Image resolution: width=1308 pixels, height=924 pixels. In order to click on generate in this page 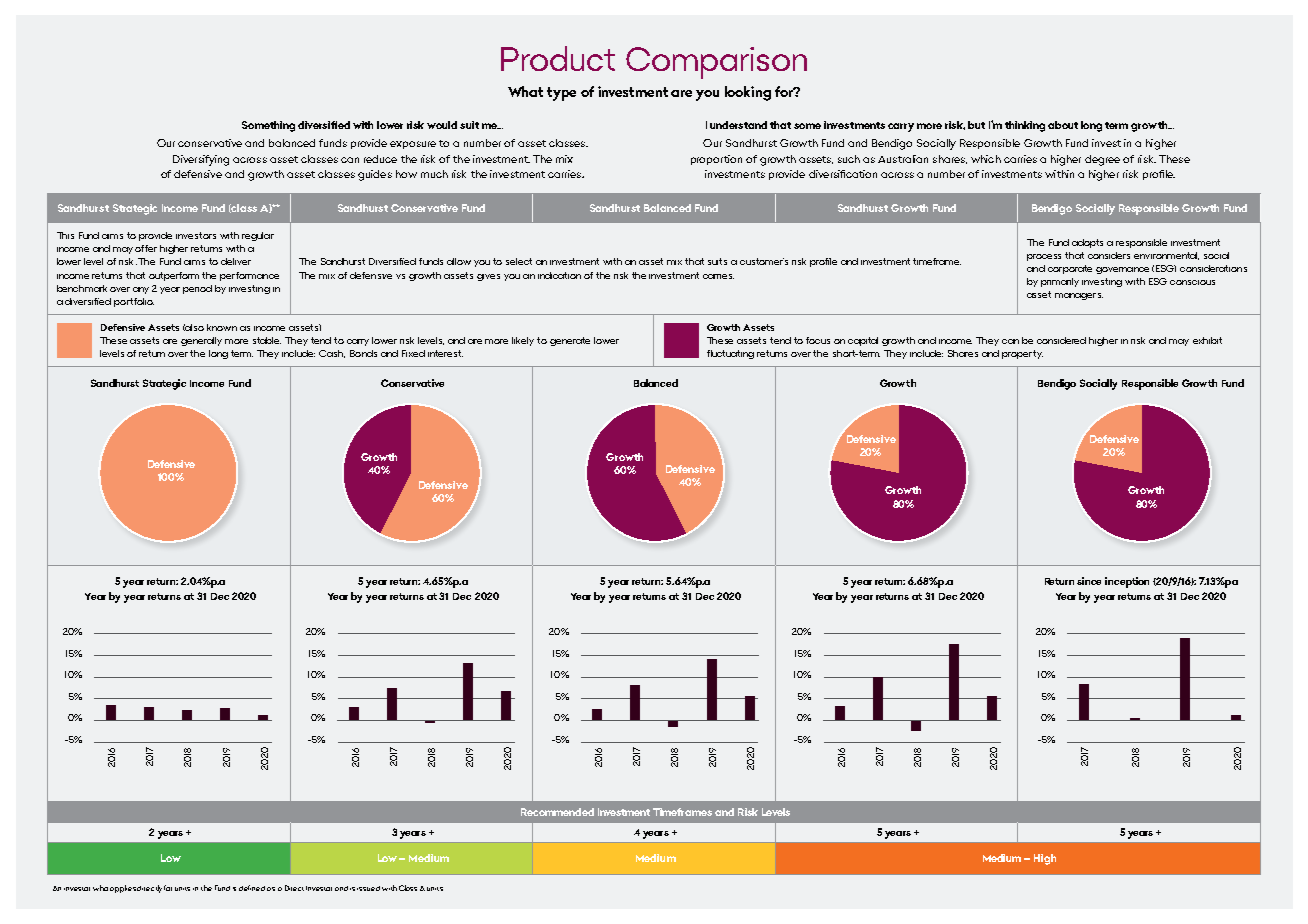, I will do `click(570, 341)`.
